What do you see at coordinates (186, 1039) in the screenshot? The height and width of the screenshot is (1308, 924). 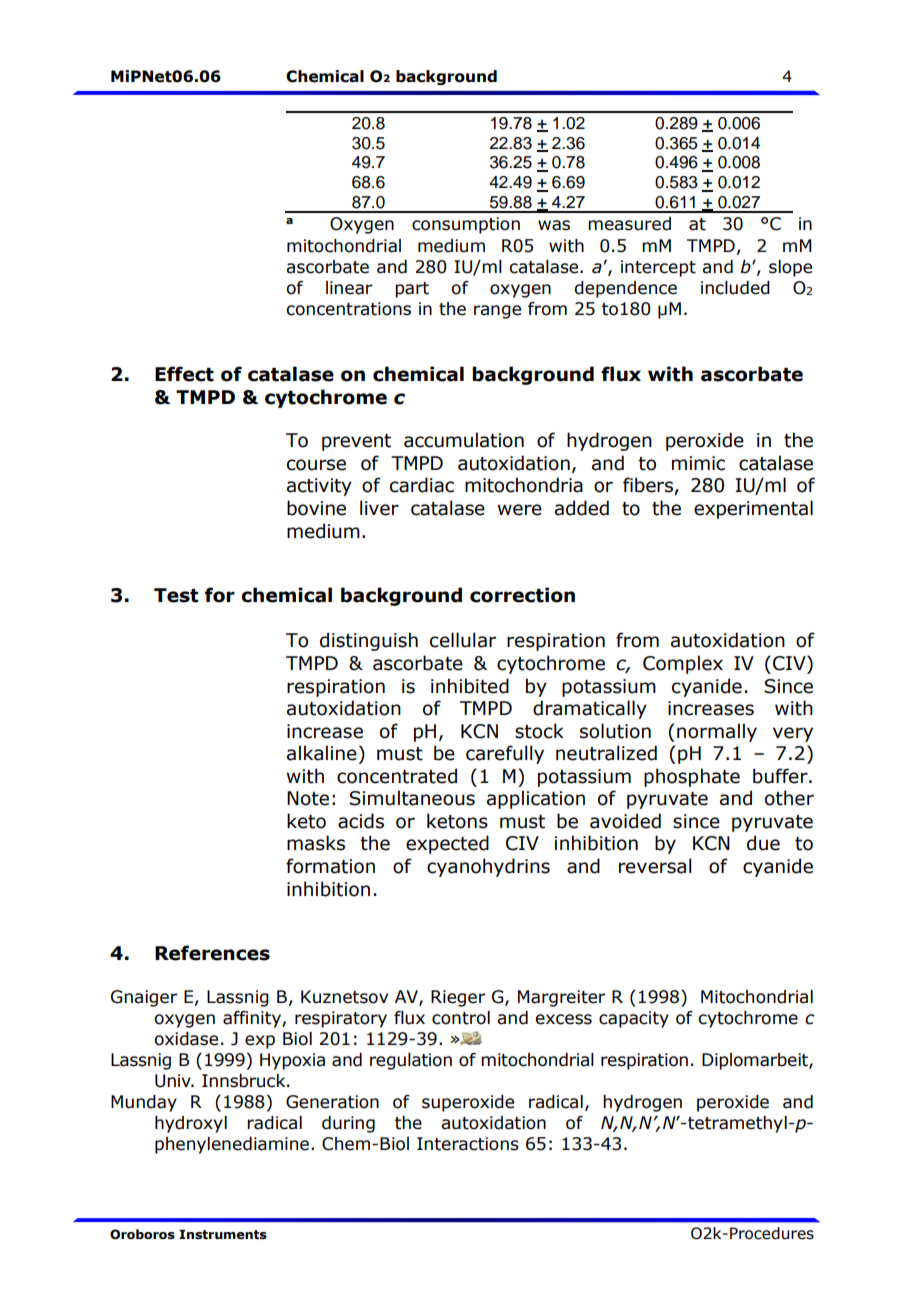 I see `oxidase` at bounding box center [186, 1039].
